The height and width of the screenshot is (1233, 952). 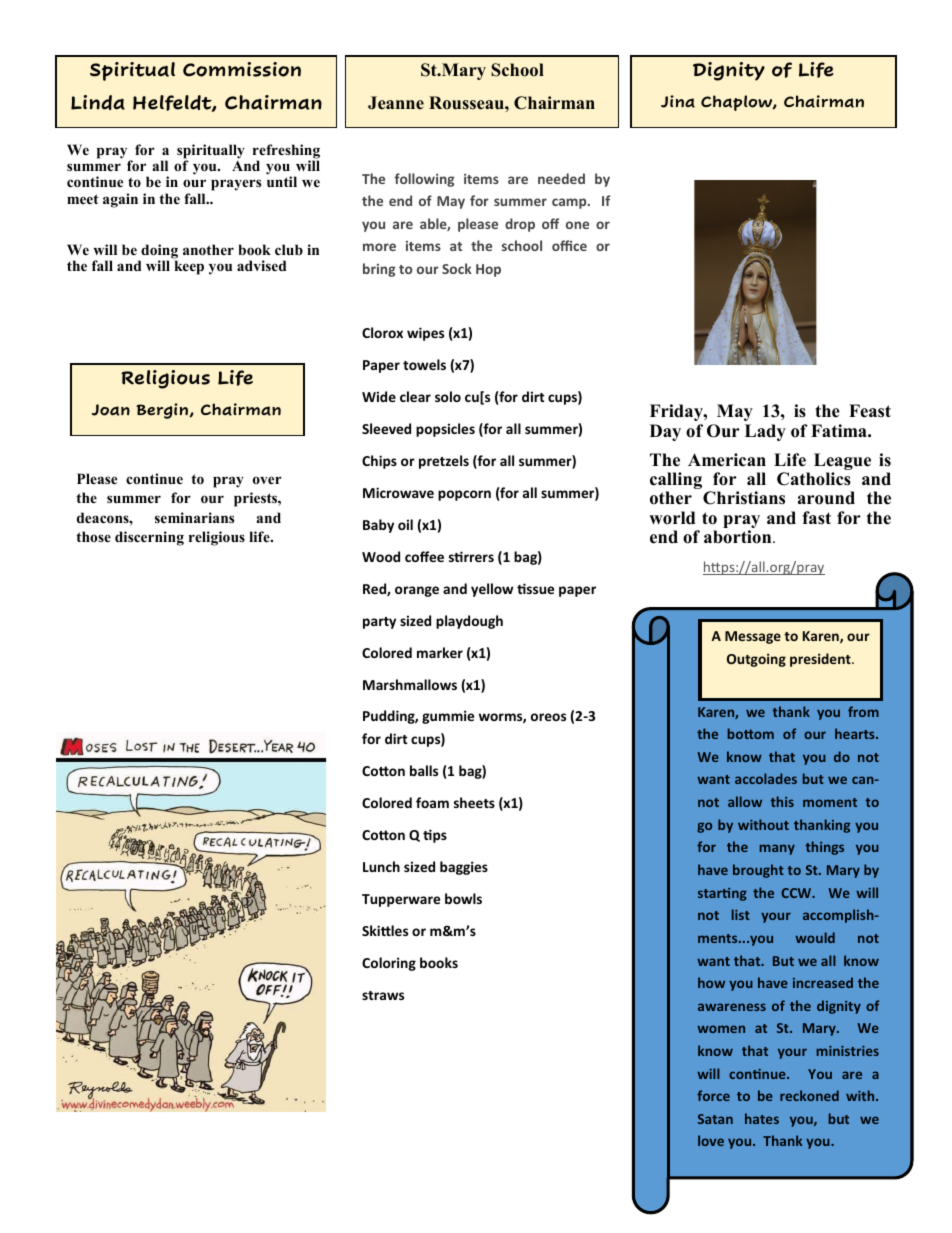 What do you see at coordinates (383, 995) in the screenshot?
I see `straws` at bounding box center [383, 995].
